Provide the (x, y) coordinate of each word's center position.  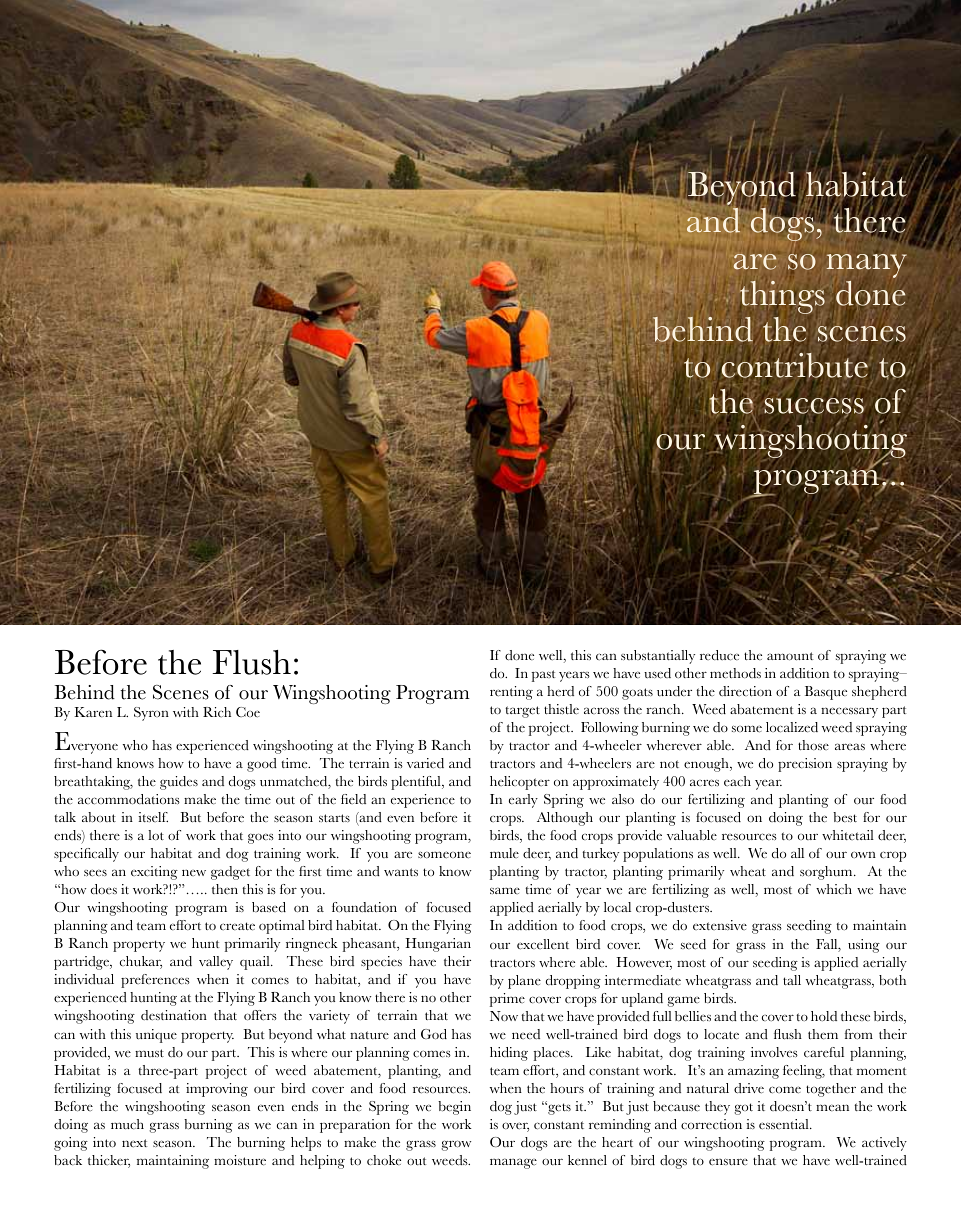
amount (790, 656)
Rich (217, 712)
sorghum (827, 873)
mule (504, 853)
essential (785, 1124)
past (544, 676)
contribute (795, 365)
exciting (154, 873)
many (866, 266)
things (782, 297)
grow (456, 1145)
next (135, 1143)
